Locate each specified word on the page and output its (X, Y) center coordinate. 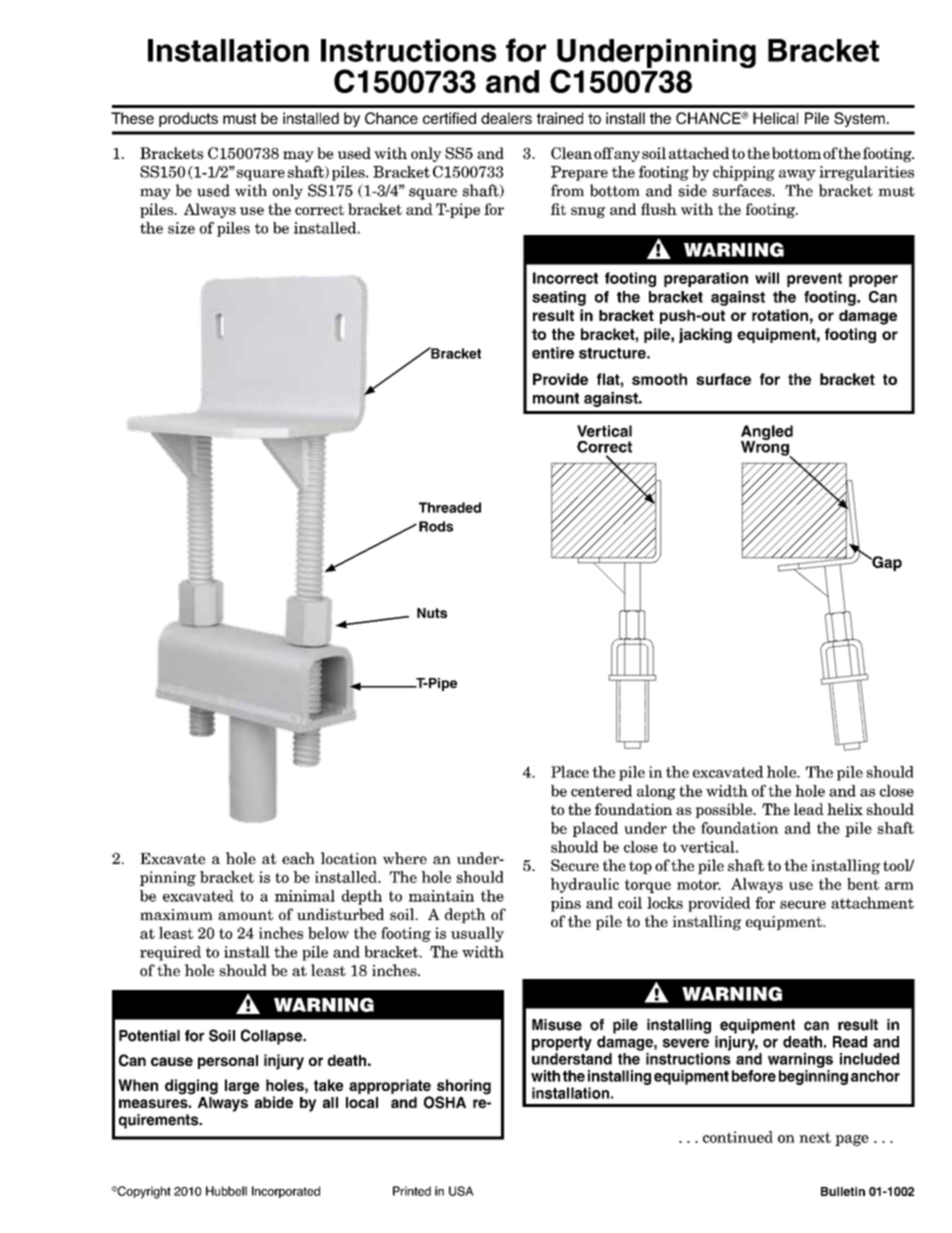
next (815, 1137)
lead (809, 809)
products (188, 119)
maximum (176, 914)
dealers (506, 118)
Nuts (432, 613)
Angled (767, 434)
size (181, 228)
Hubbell (226, 1191)
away (797, 175)
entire (553, 353)
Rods (436, 526)
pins (566, 904)
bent (863, 884)
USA (461, 1191)
